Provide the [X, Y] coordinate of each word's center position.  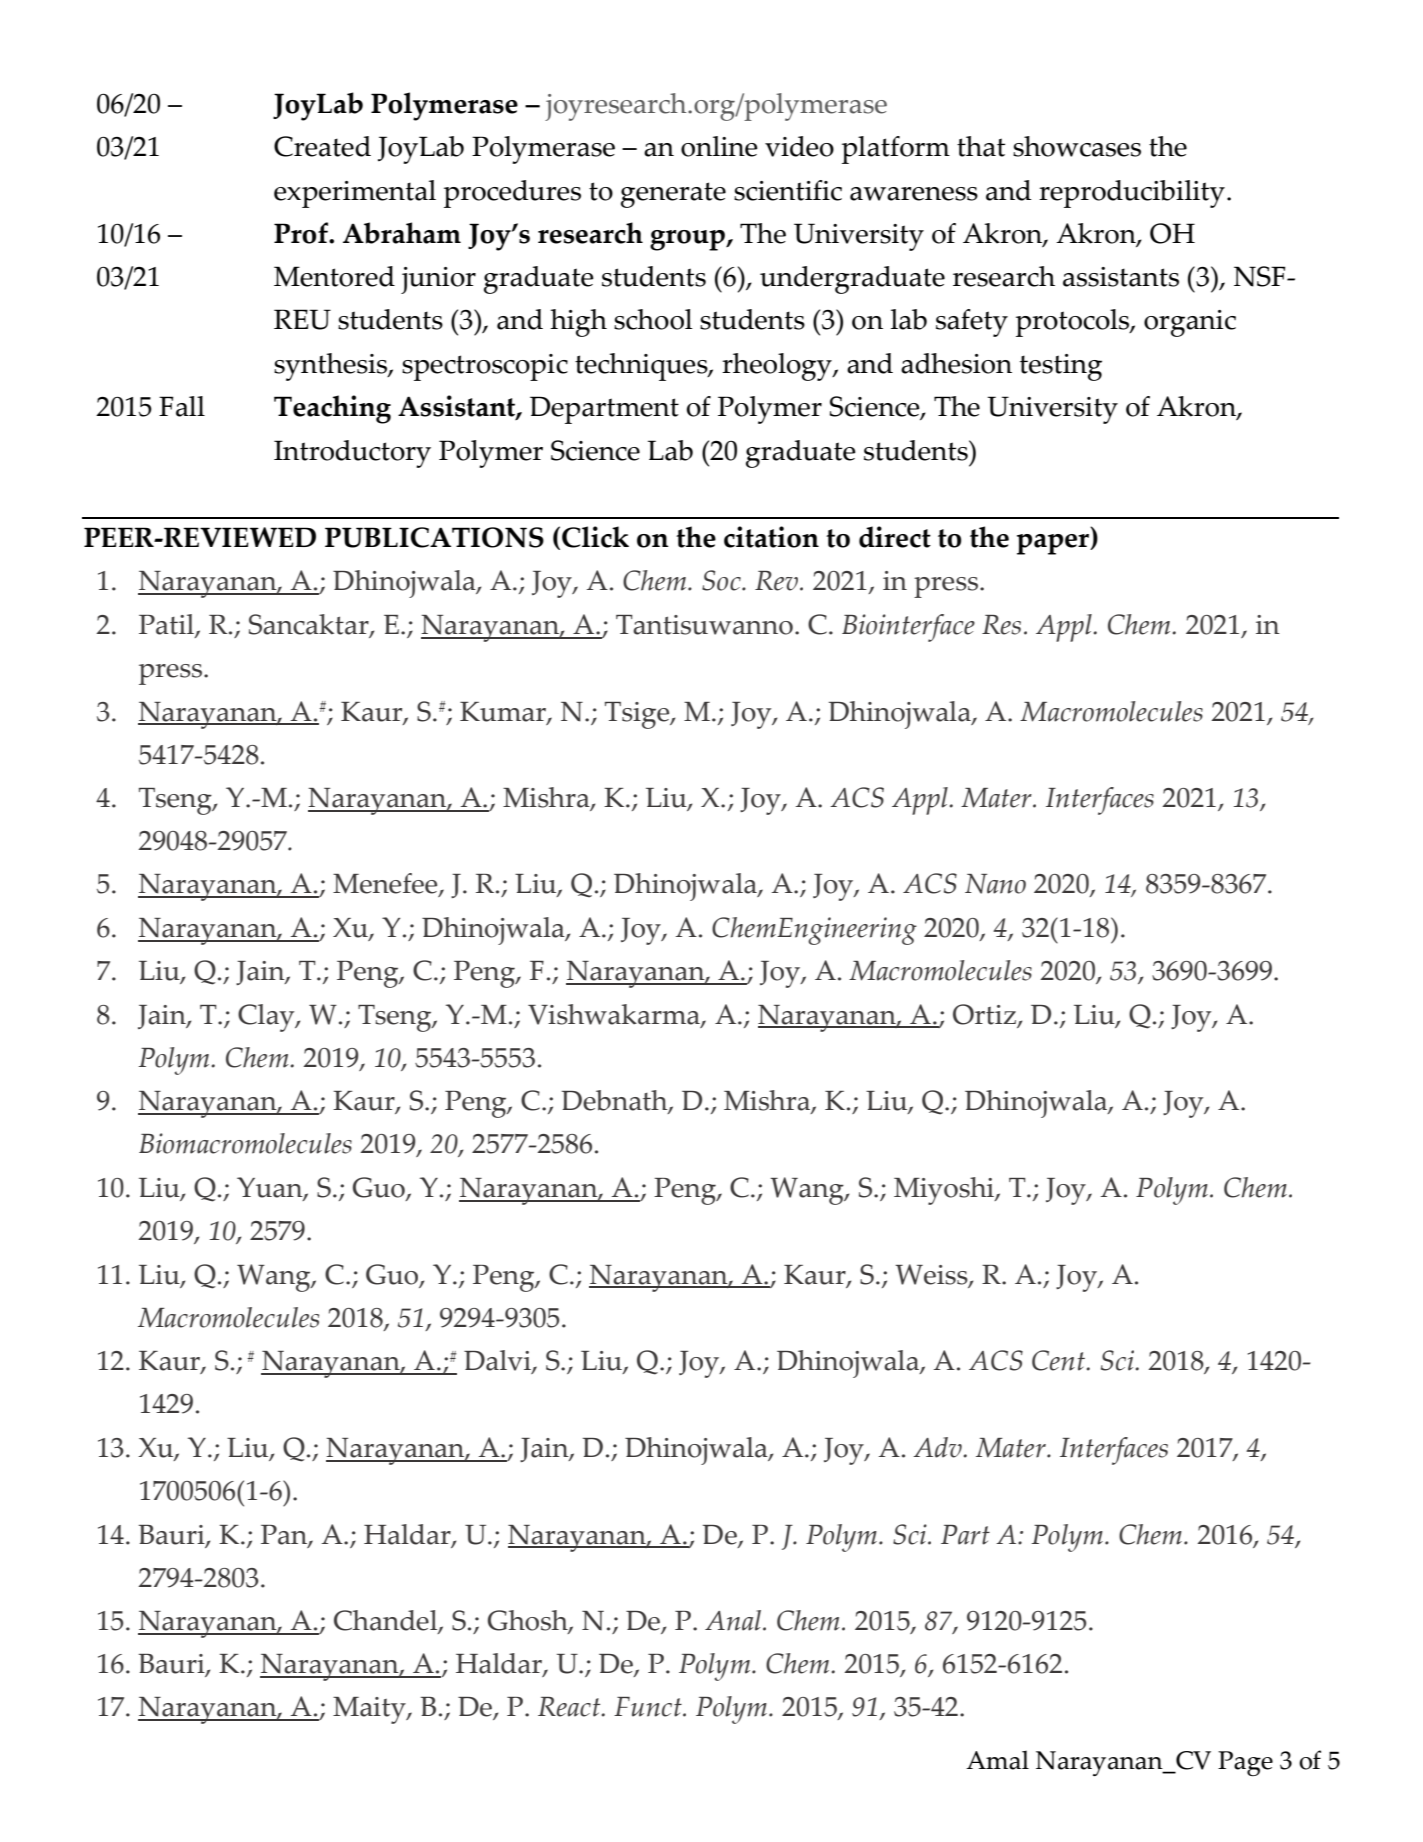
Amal [997, 1760]
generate [673, 195]
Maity [370, 1710]
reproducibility [1132, 194]
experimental [355, 194]
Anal [734, 1620]
